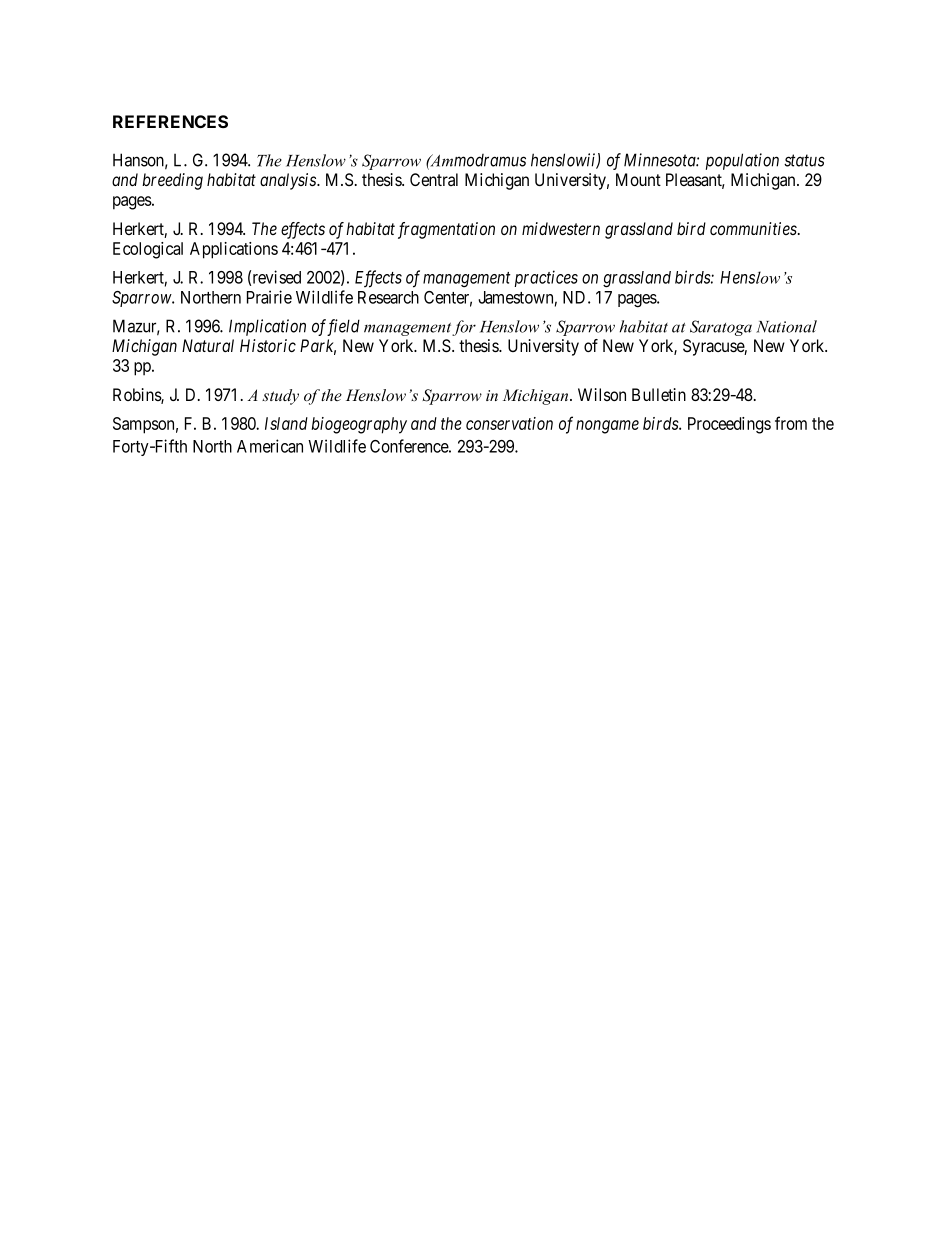  I want to click on American, so click(270, 446).
